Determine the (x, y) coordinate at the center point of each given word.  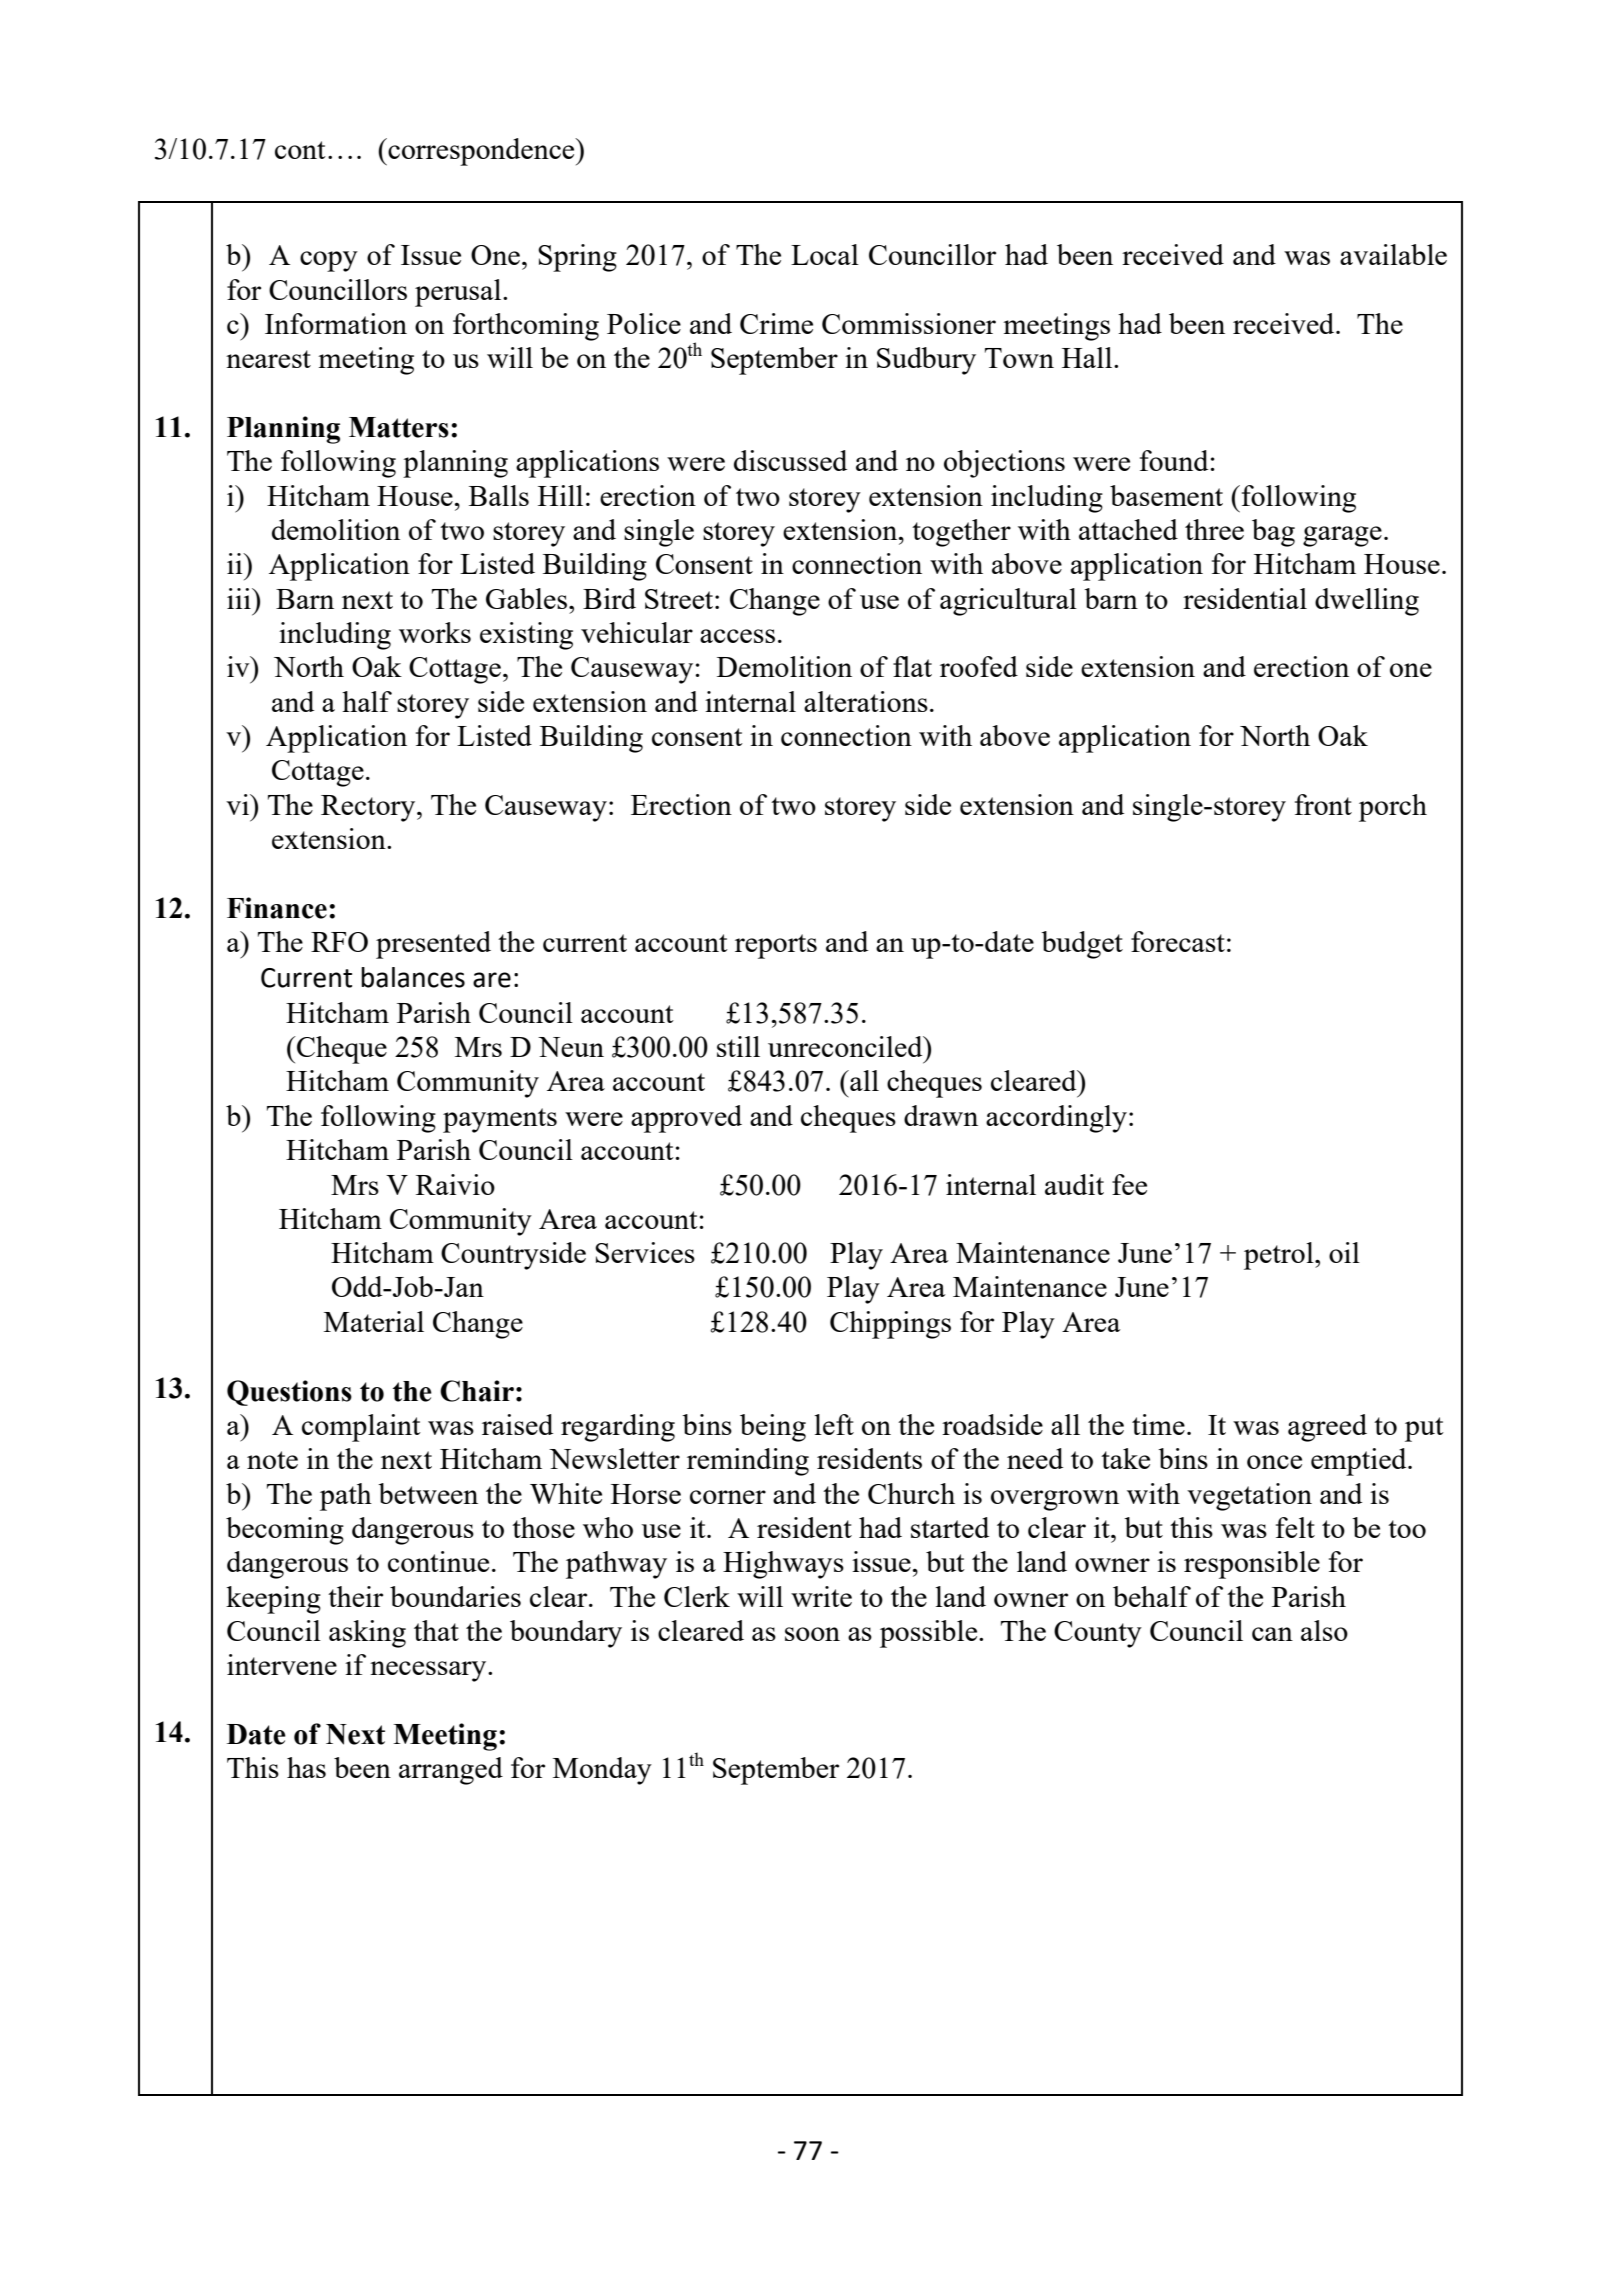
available (1393, 254)
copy (329, 261)
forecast (1178, 941)
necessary (429, 1671)
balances (413, 977)
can (1272, 1634)
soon (812, 1634)
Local (825, 254)
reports (776, 946)
